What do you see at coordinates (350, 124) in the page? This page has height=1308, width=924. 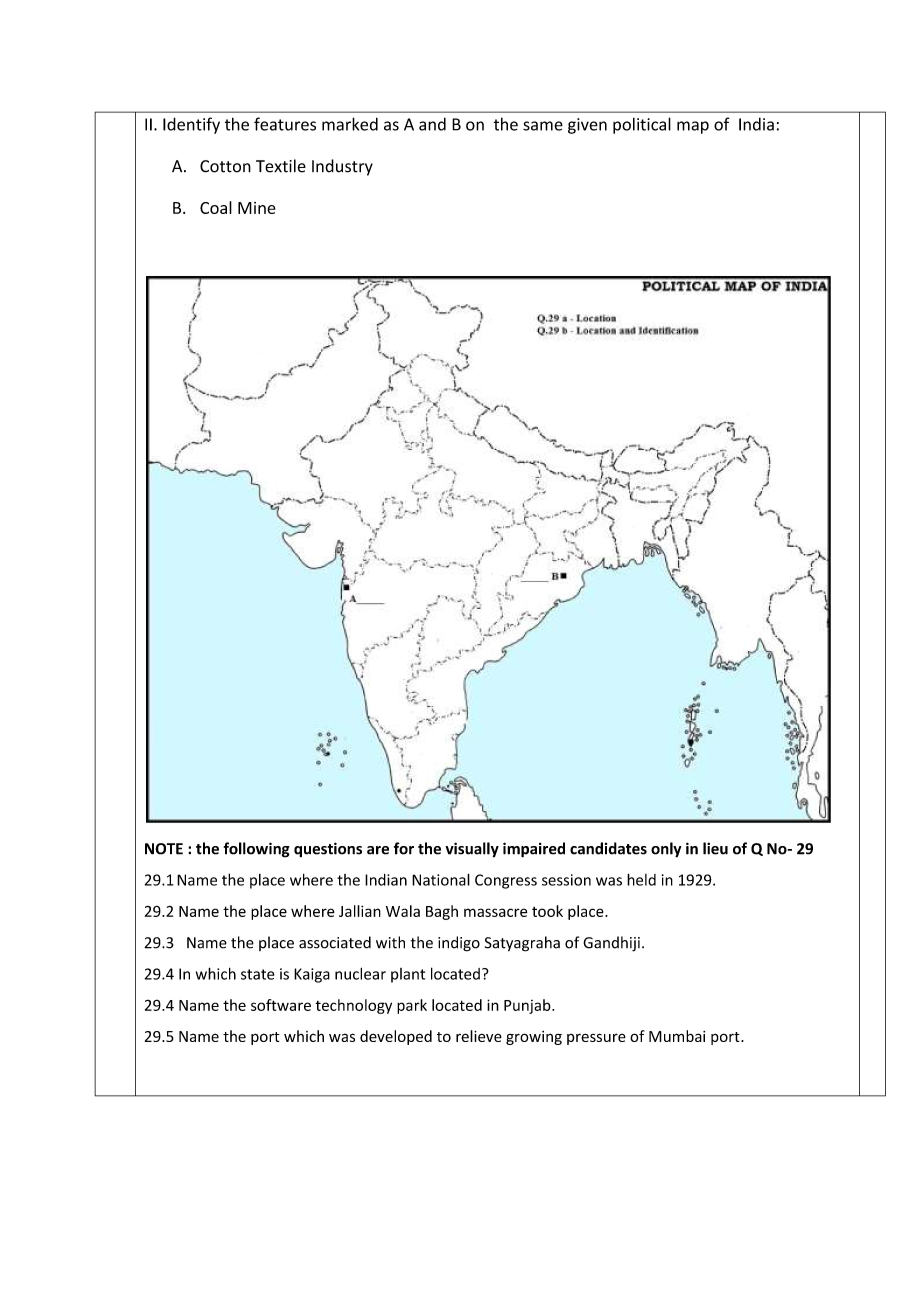 I see `marked` at bounding box center [350, 124].
